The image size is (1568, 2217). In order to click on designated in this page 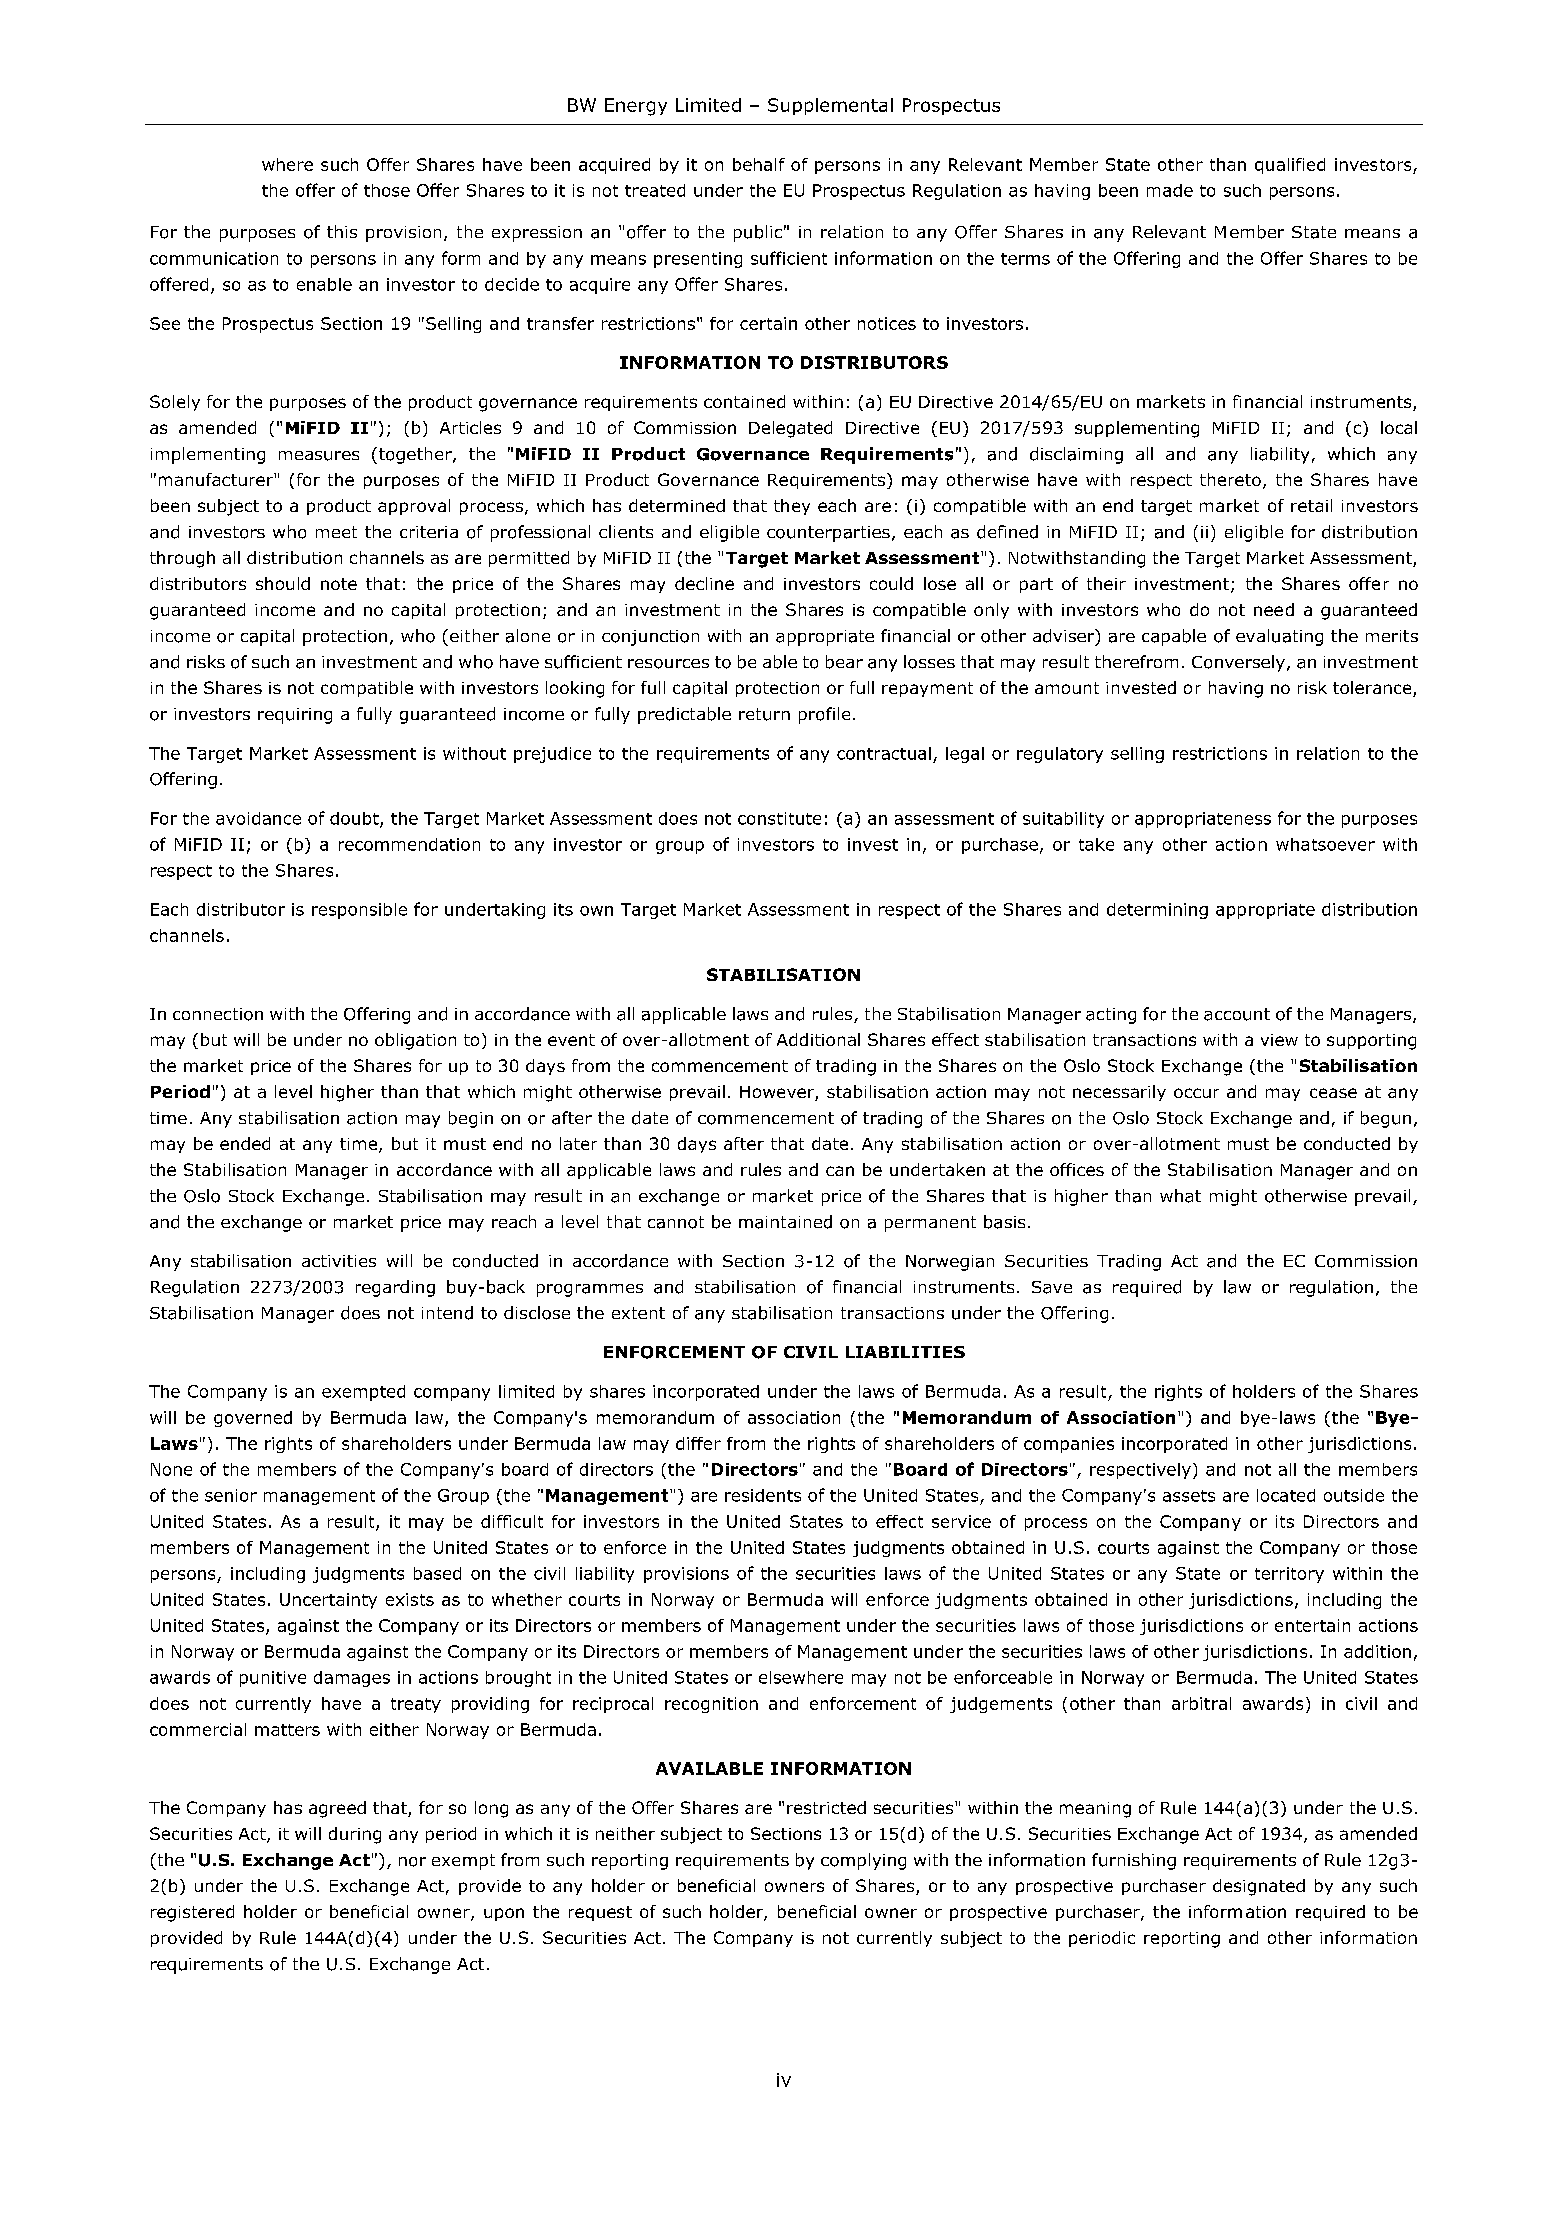, I will do `click(1259, 1887)`.
